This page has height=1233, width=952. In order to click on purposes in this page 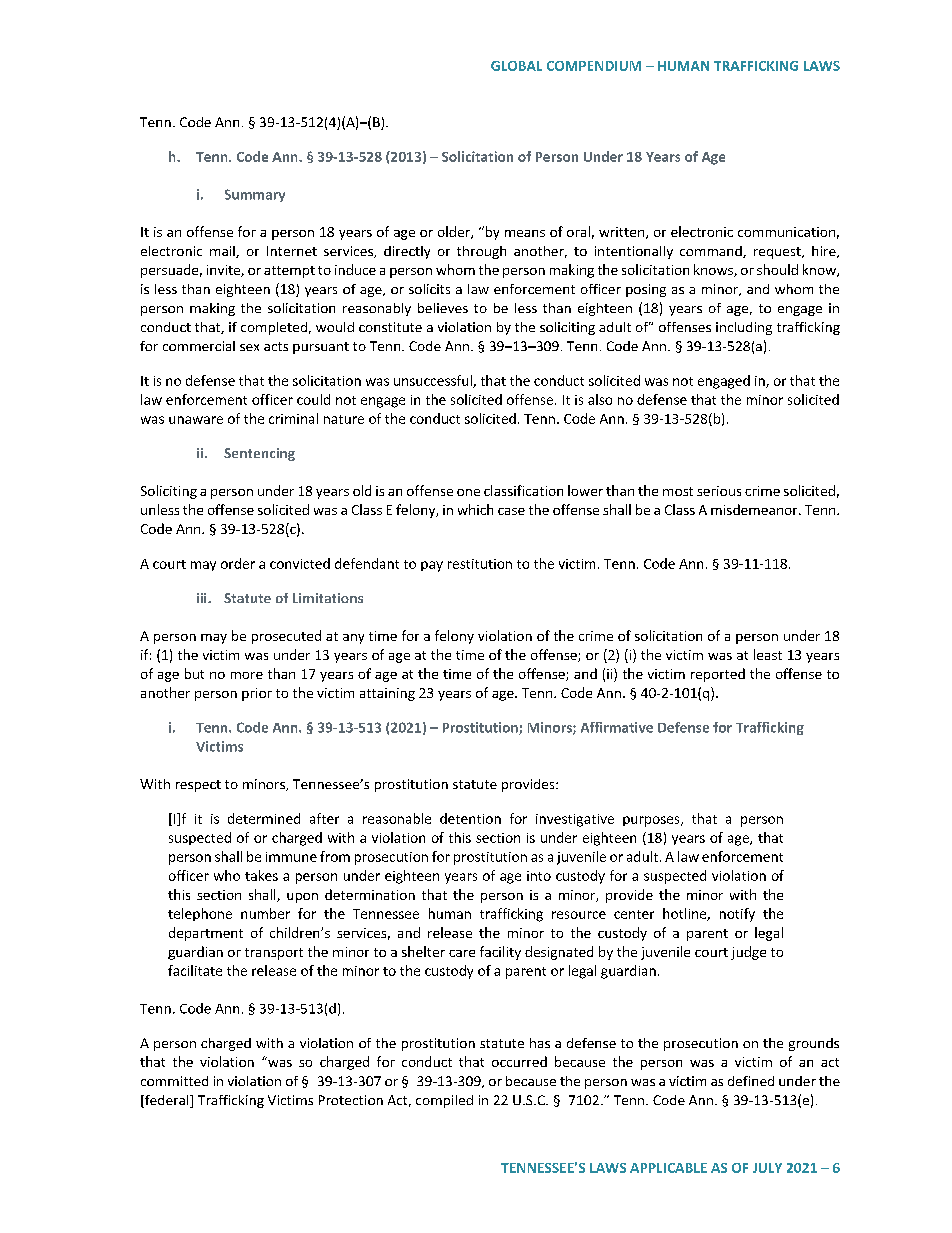, I will do `click(652, 821)`.
